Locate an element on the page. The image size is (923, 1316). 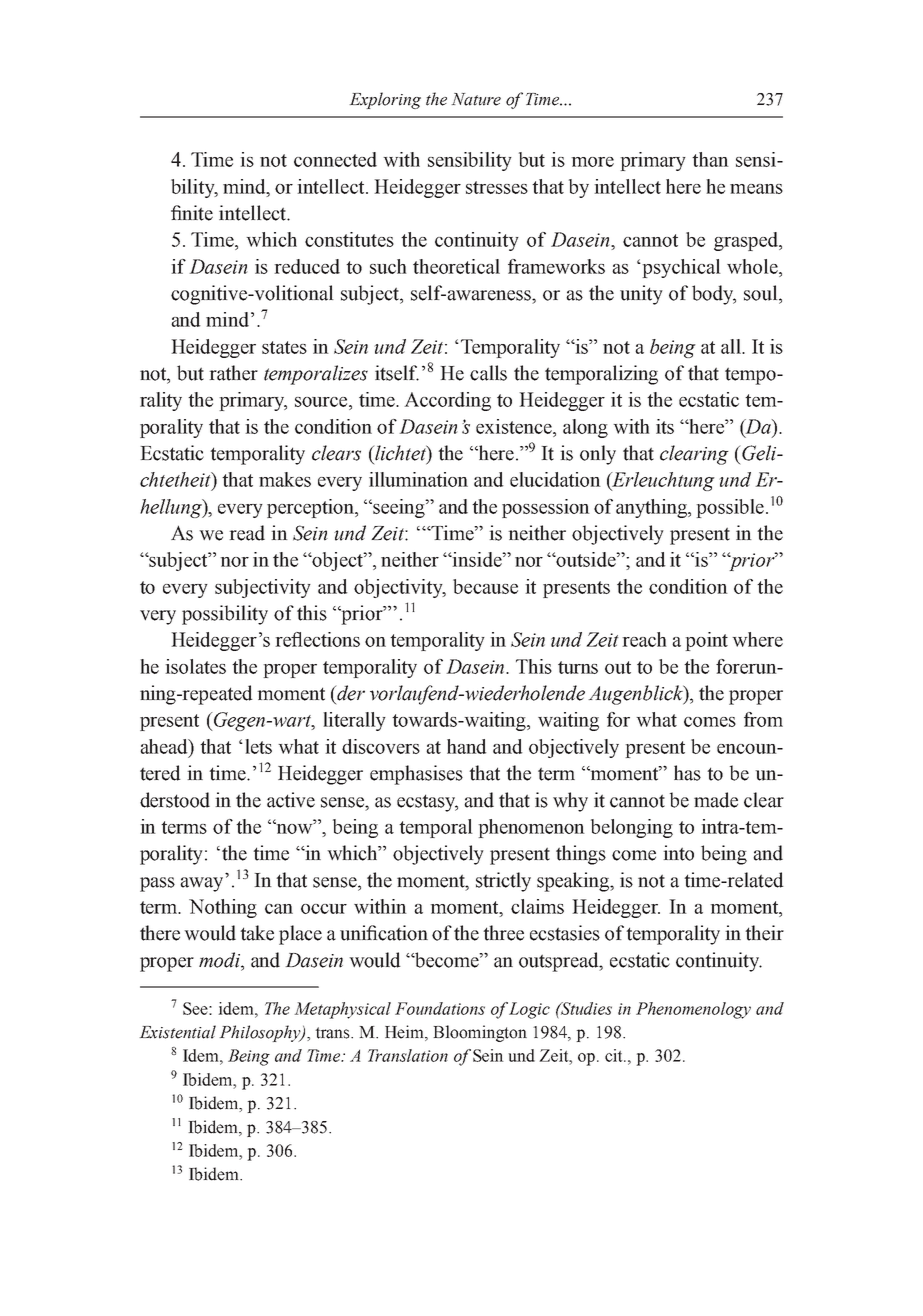
calls is located at coordinates (488, 373).
